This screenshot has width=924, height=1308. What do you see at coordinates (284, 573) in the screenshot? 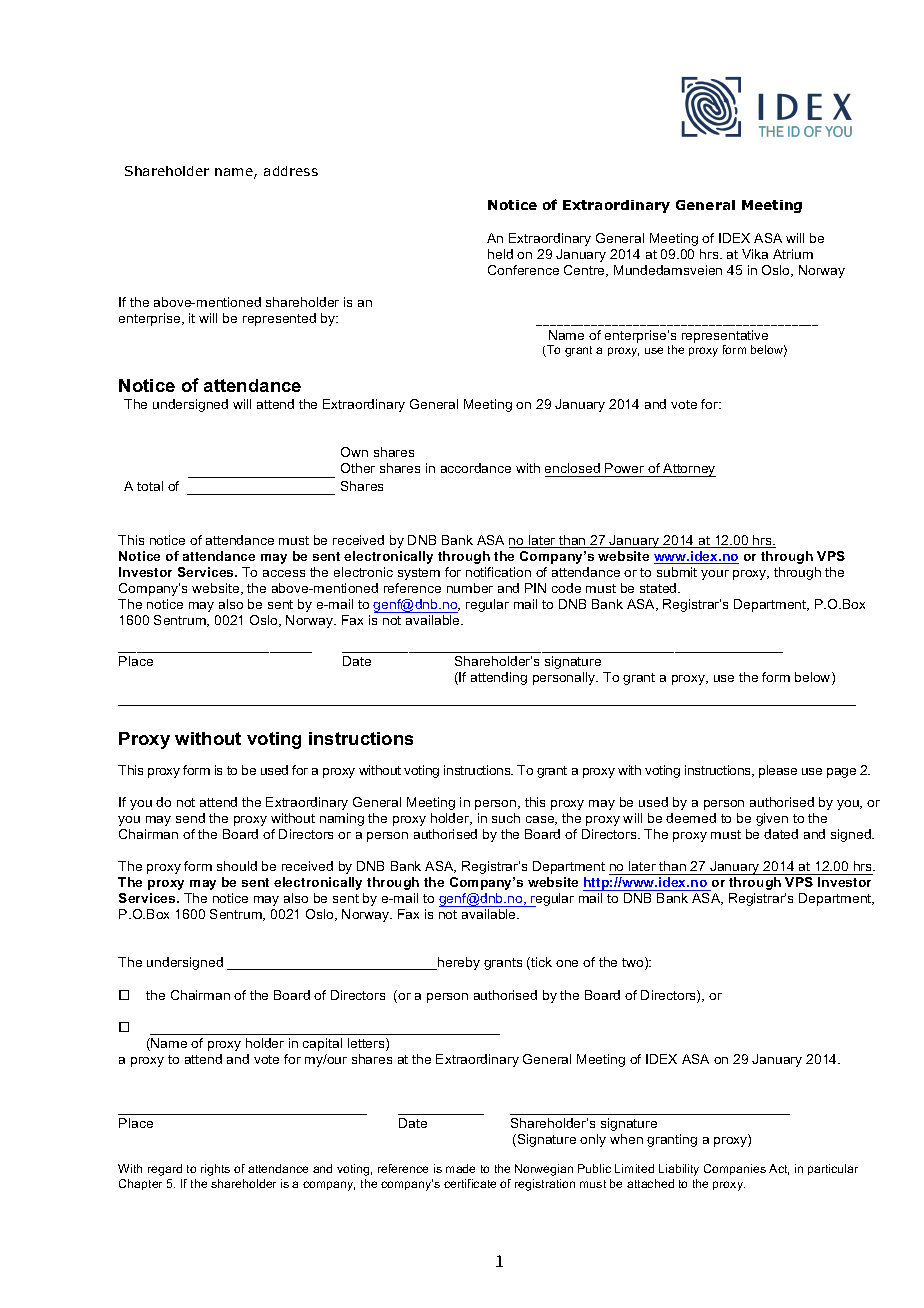
I see `access` at bounding box center [284, 573].
